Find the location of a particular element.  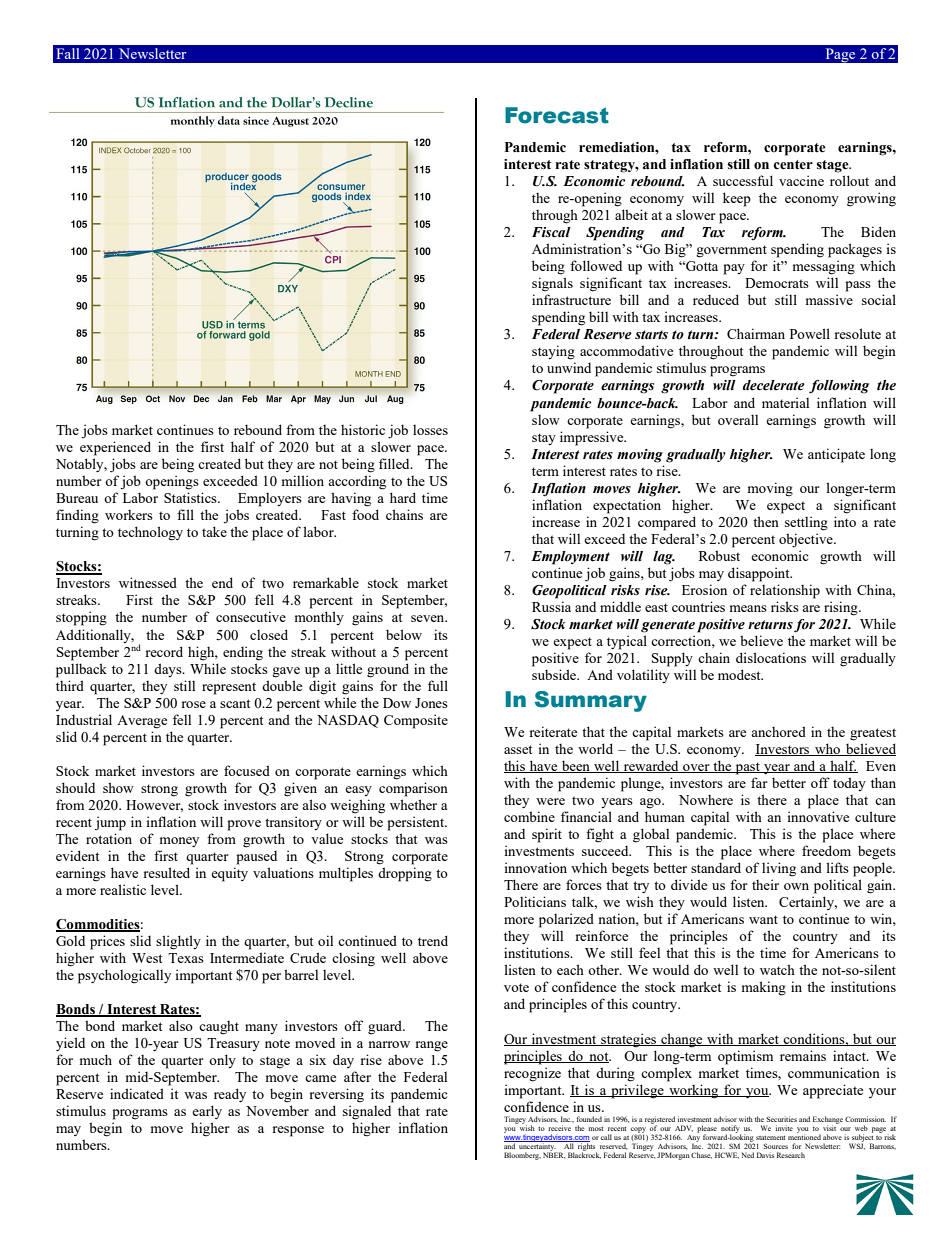

center is located at coordinates (793, 165).
